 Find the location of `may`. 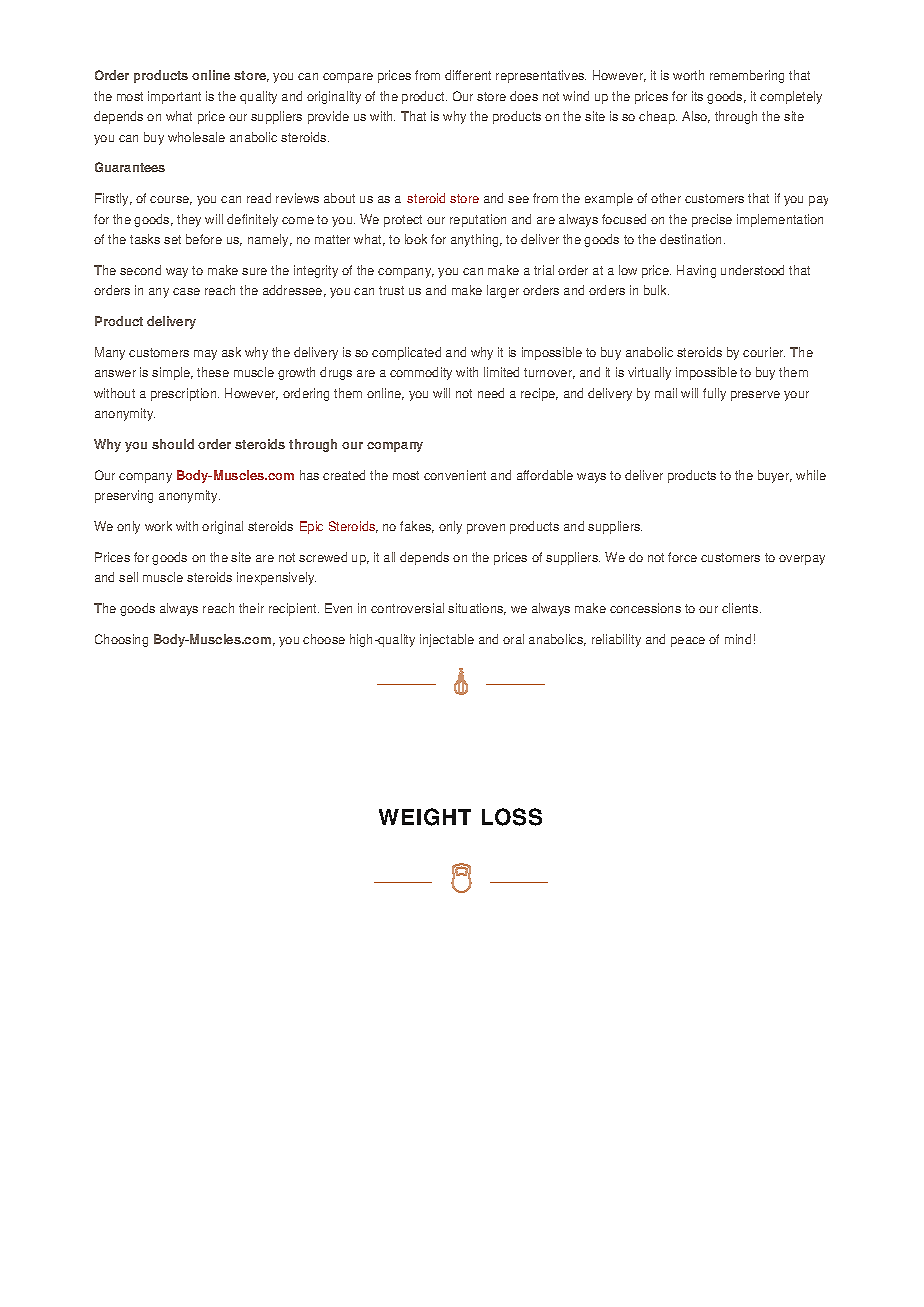

may is located at coordinates (205, 355).
